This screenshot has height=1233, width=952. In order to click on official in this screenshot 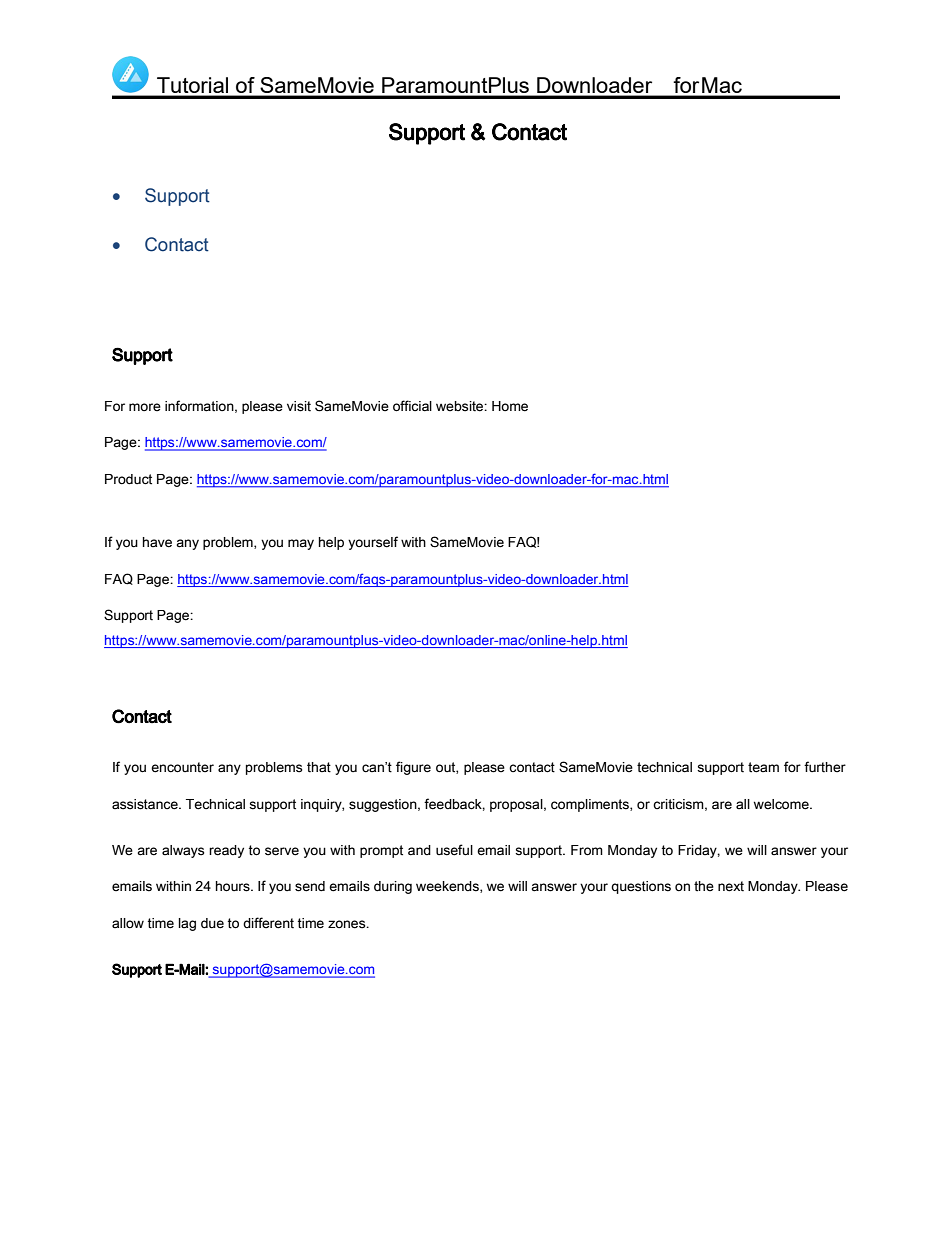, I will do `click(412, 406)`.
